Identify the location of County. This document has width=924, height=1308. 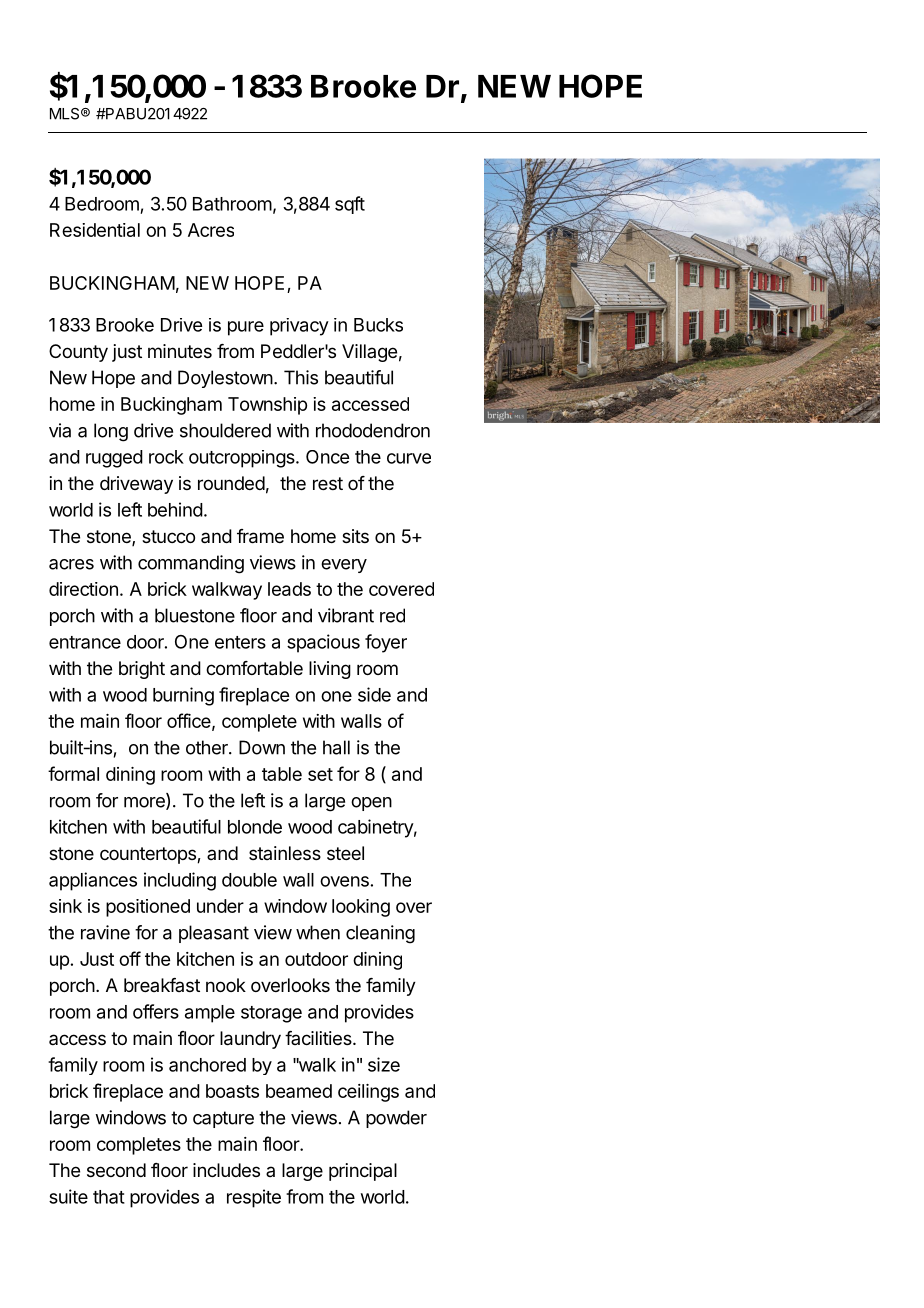
(78, 353).
